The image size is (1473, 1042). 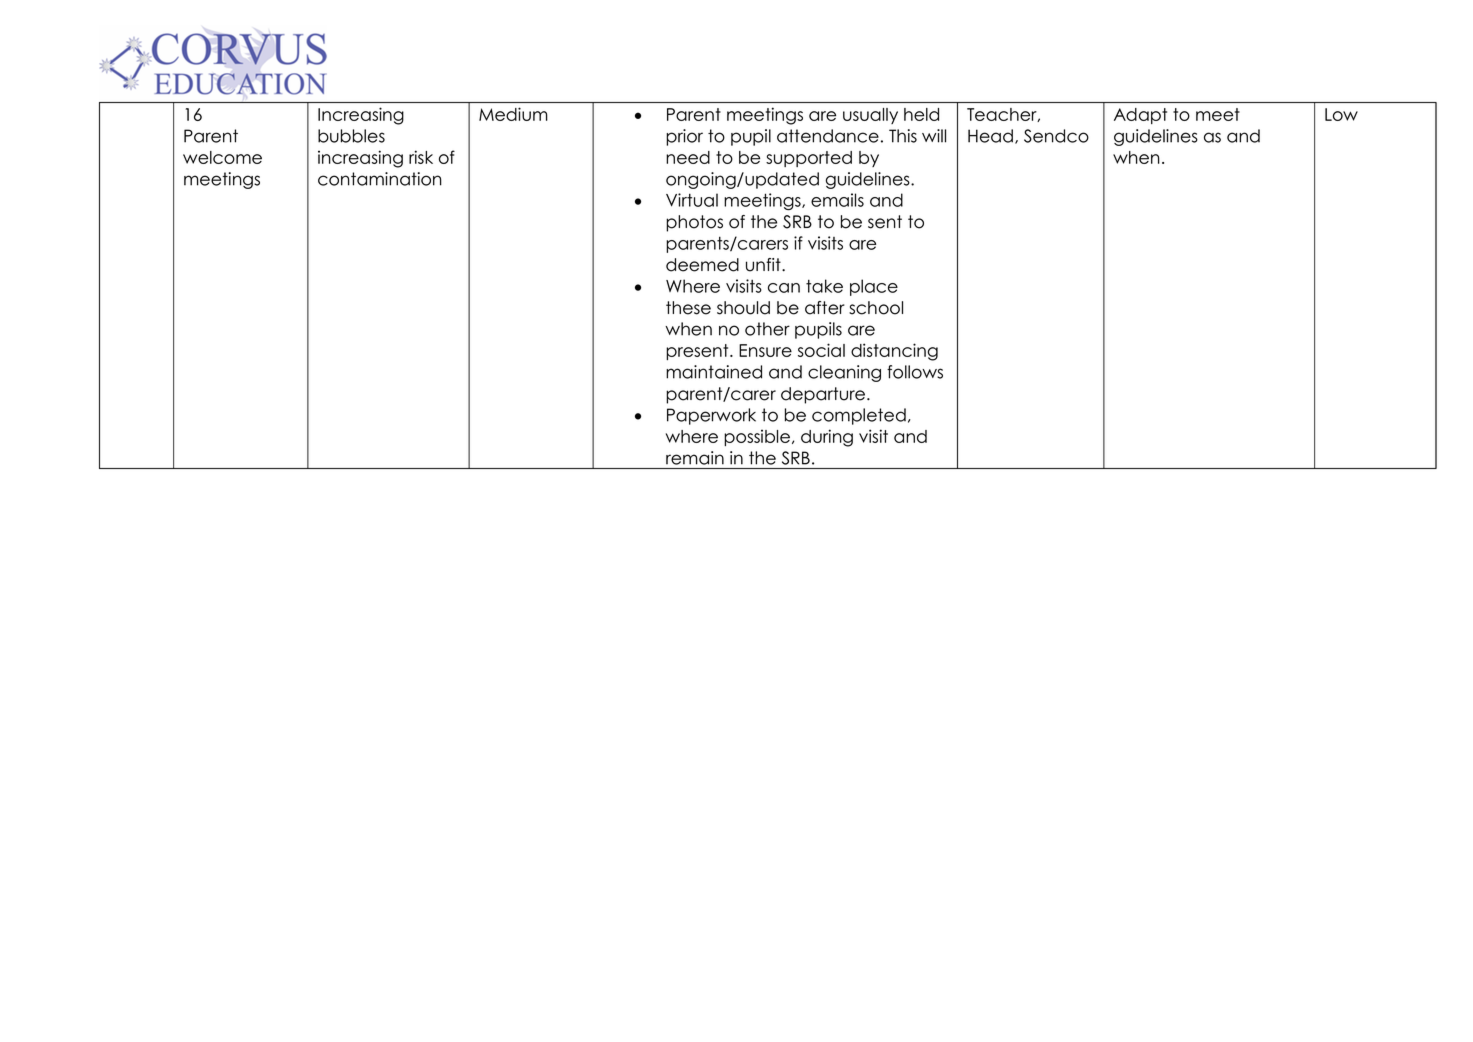 What do you see at coordinates (990, 136) in the page?
I see `Head` at bounding box center [990, 136].
